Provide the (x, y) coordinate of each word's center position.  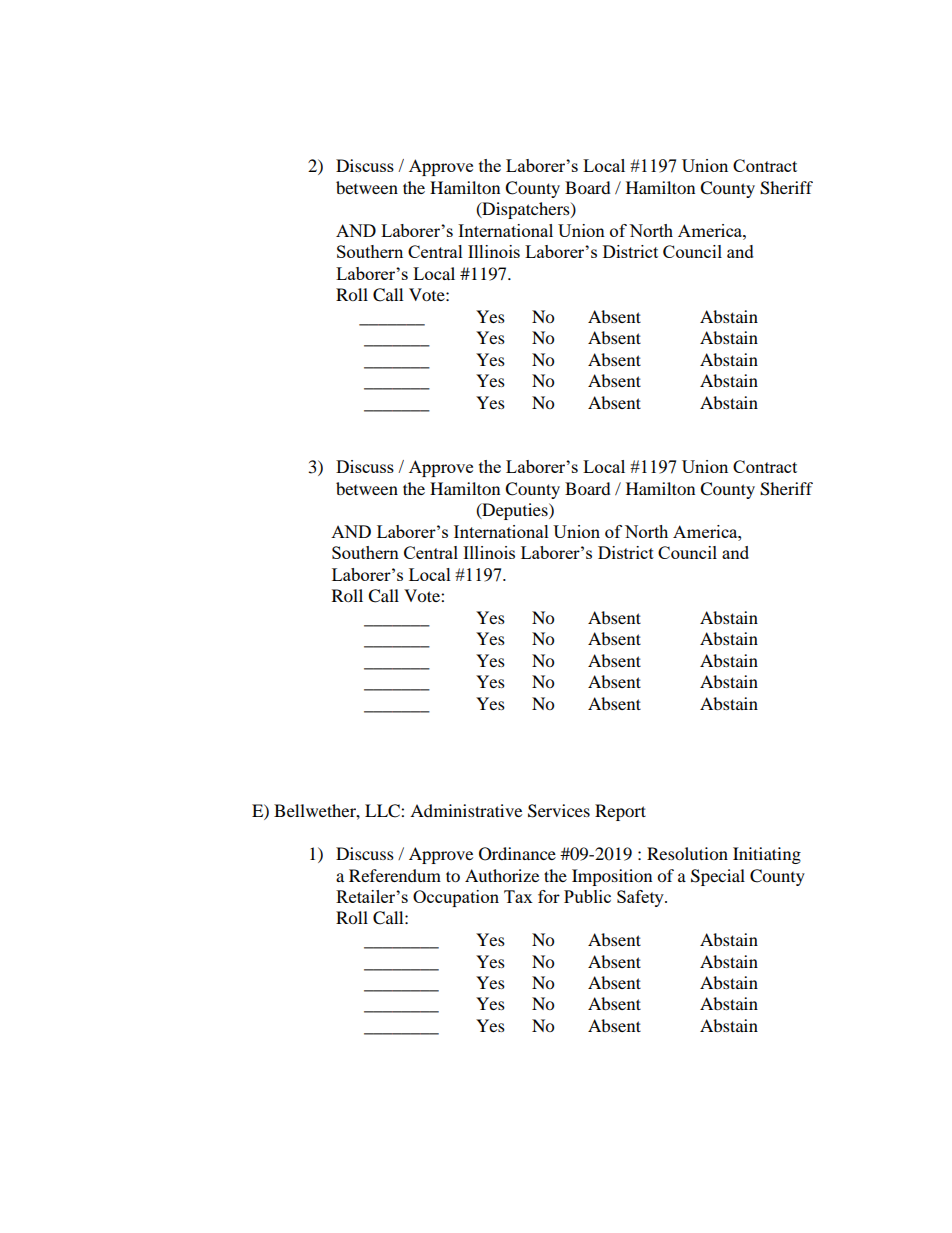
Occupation (456, 898)
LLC (383, 811)
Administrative (466, 810)
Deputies (515, 511)
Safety (641, 898)
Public (587, 896)
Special (718, 877)
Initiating (767, 855)
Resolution (687, 853)
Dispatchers (526, 210)
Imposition (612, 877)
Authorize (502, 875)
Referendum (395, 875)
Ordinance (517, 854)
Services (559, 811)
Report (620, 812)
